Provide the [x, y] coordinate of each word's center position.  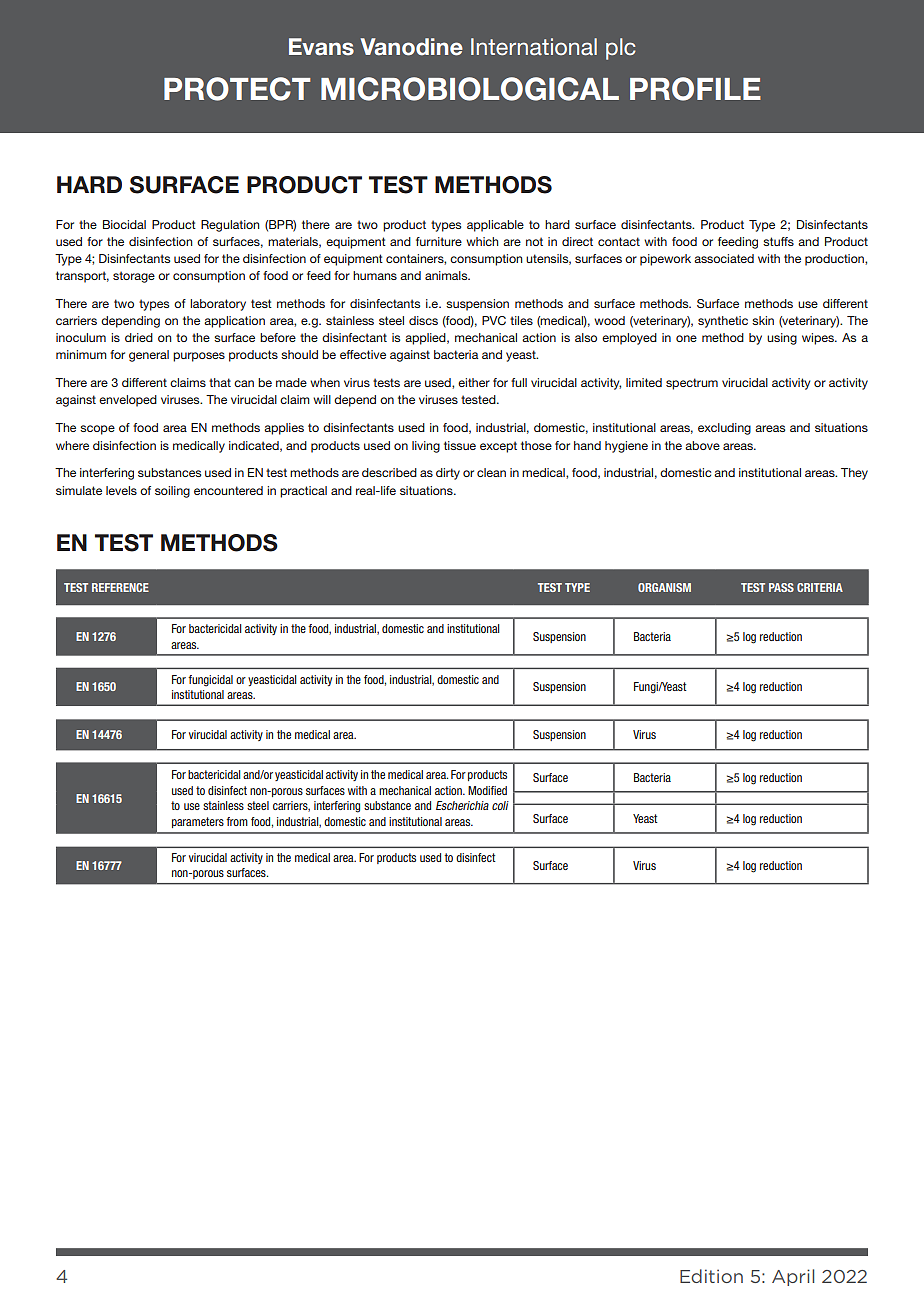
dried [139, 337]
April [793, 1277]
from [237, 821]
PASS [781, 587]
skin [763, 320]
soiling [172, 492]
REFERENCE [120, 587]
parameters [198, 822]
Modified [487, 790]
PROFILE [695, 89]
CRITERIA [820, 587]
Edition [711, 1276]
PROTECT [237, 89]
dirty [448, 474]
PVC [494, 320]
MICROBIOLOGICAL [470, 89]
